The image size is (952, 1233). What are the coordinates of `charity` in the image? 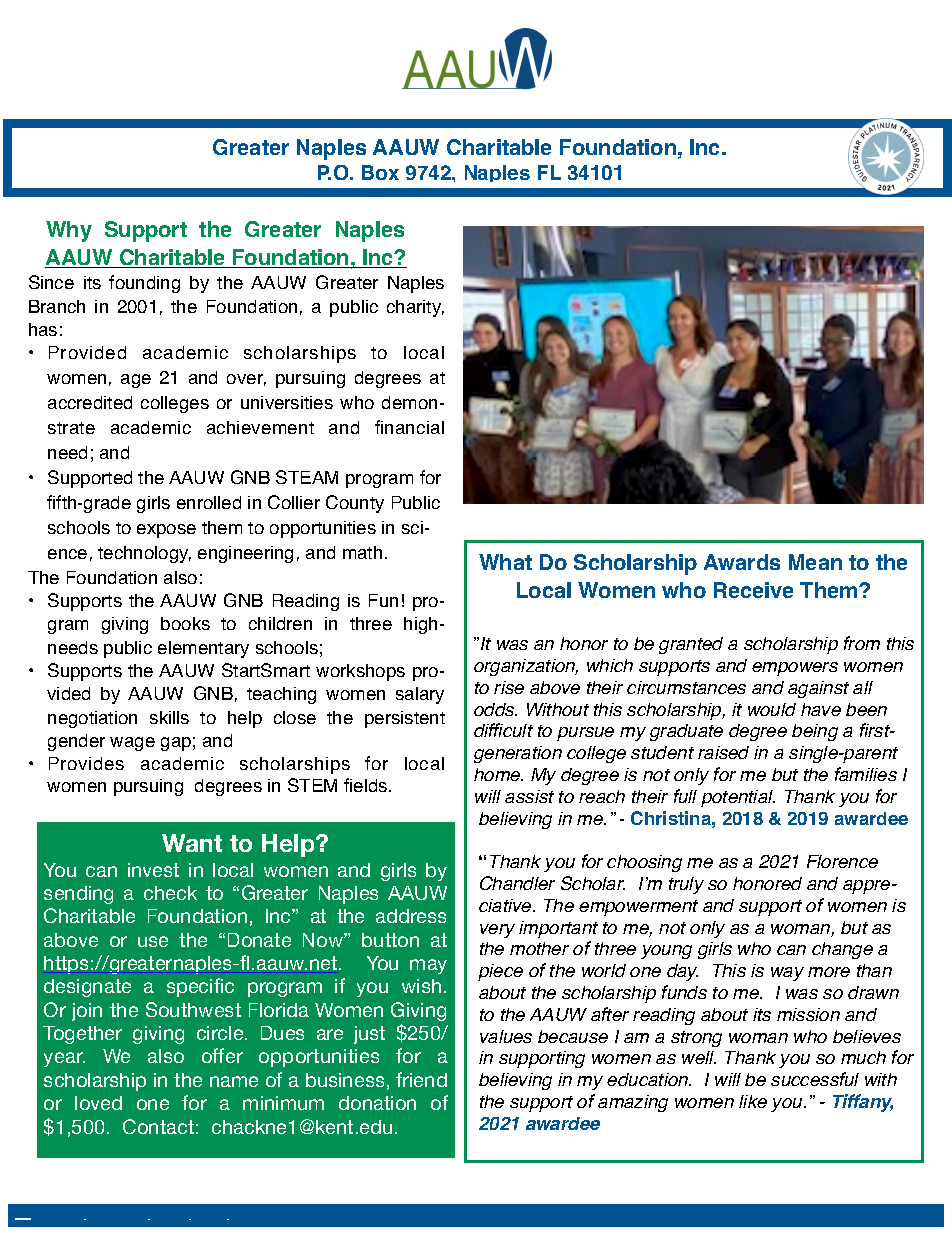 It's located at (415, 308).
